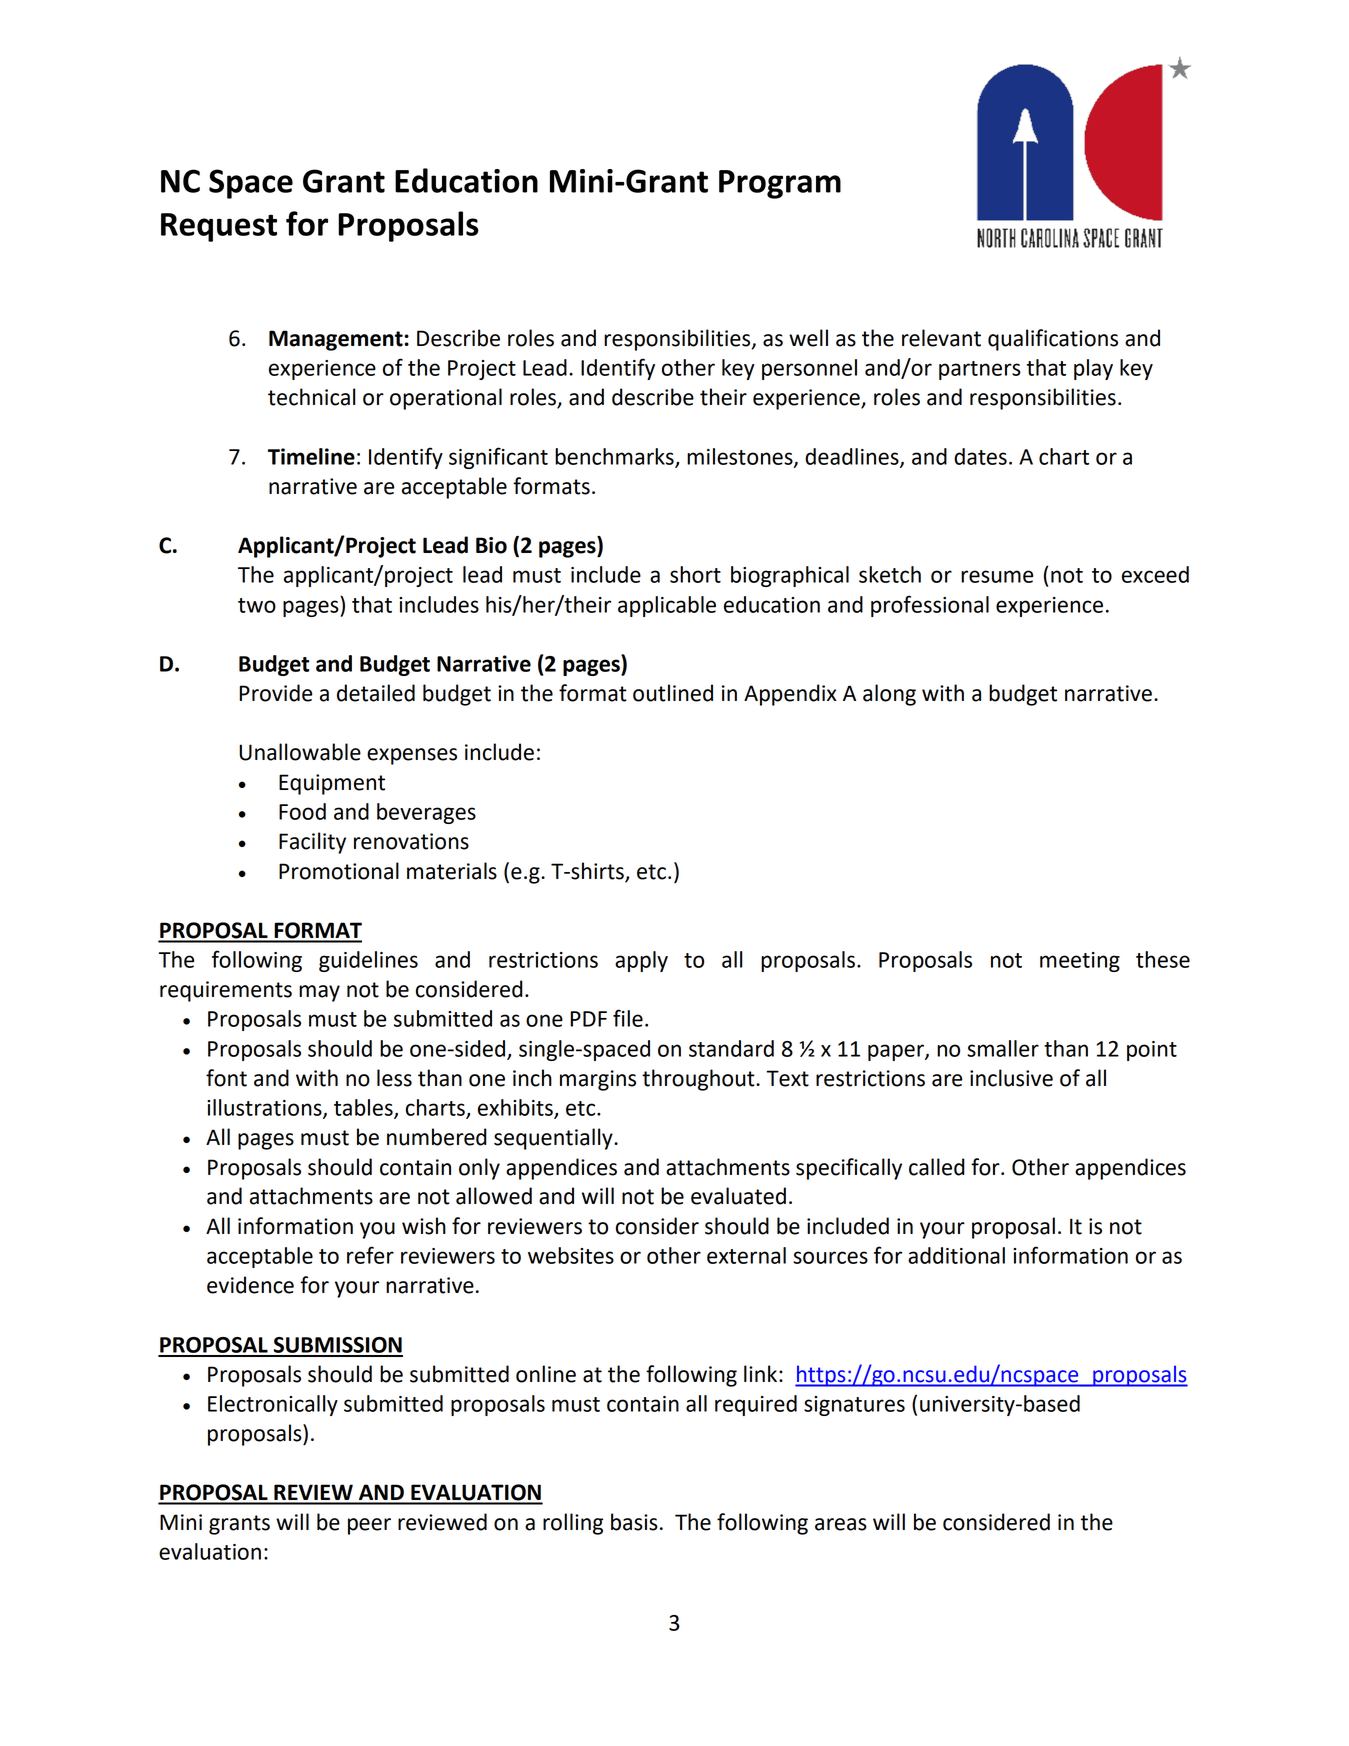 The height and width of the screenshot is (1746, 1349). I want to click on areas, so click(841, 1524).
